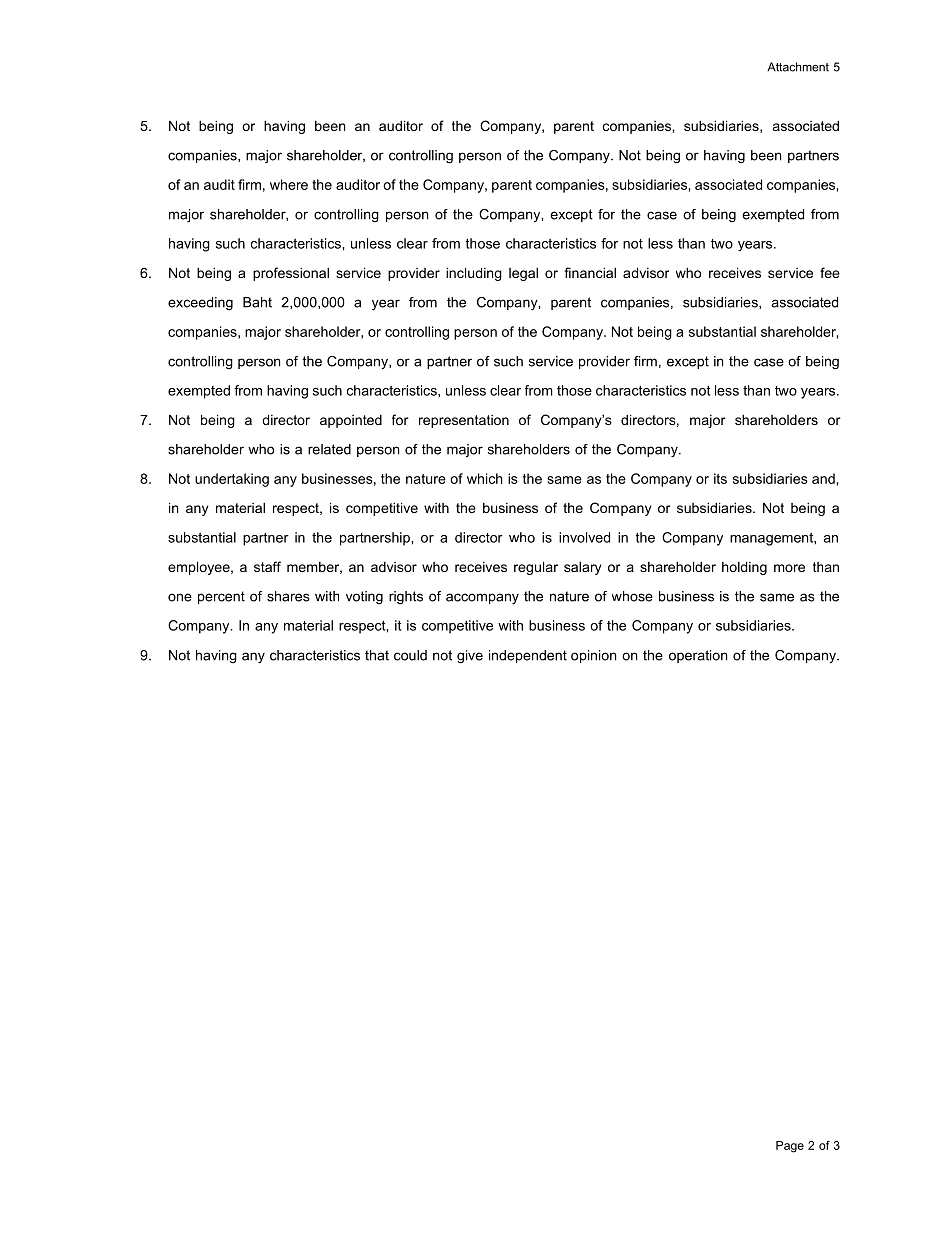 The width and height of the screenshot is (952, 1233). What do you see at coordinates (536, 568) in the screenshot?
I see `regular` at bounding box center [536, 568].
